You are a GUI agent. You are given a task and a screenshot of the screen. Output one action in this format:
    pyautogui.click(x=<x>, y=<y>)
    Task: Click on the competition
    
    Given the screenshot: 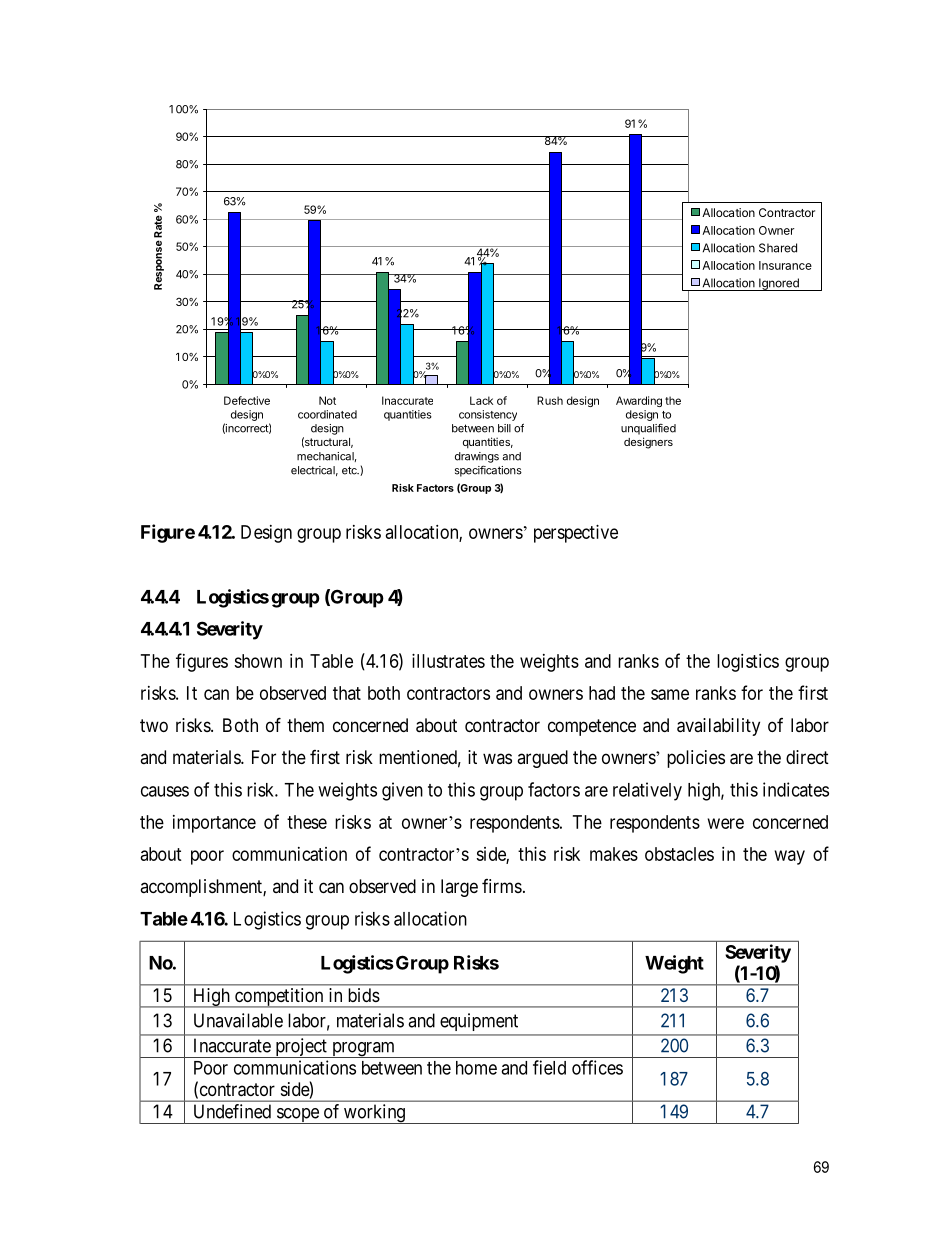 What is the action you would take?
    pyautogui.click(x=279, y=998)
